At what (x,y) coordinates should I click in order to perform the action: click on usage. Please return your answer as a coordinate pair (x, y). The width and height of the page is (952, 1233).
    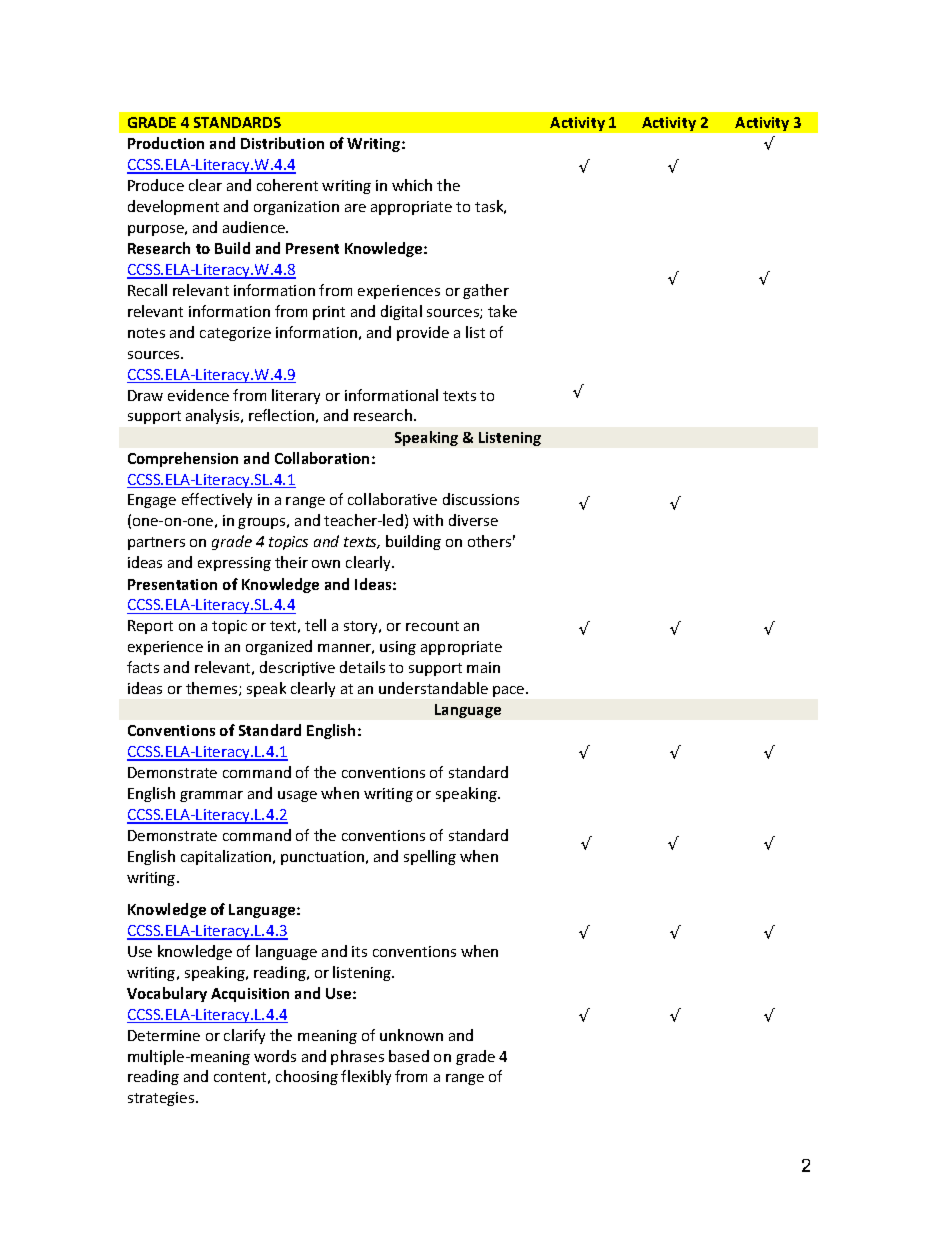
    Looking at the image, I should click on (297, 796).
